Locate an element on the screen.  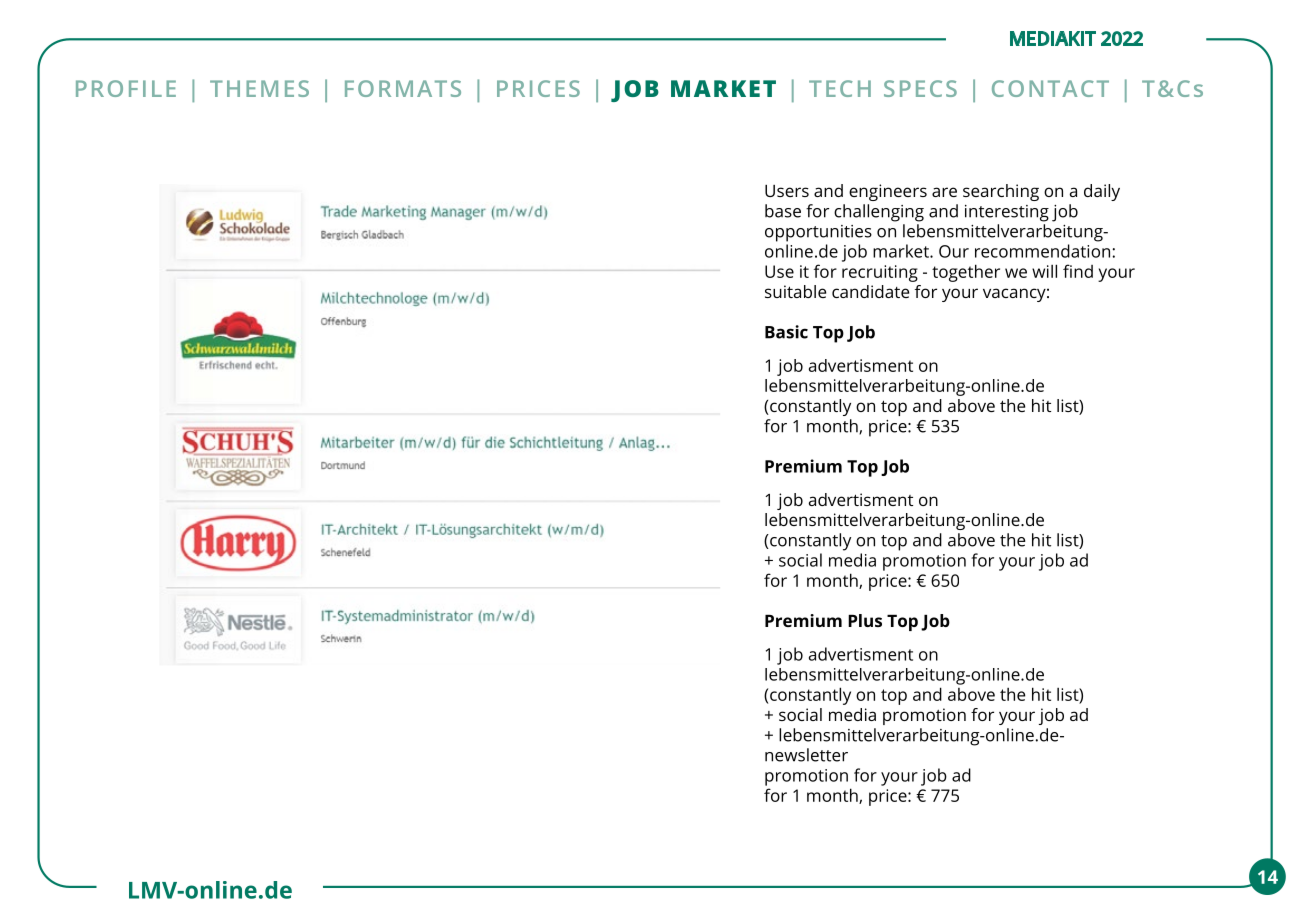
PROFILE is located at coordinates (126, 88).
